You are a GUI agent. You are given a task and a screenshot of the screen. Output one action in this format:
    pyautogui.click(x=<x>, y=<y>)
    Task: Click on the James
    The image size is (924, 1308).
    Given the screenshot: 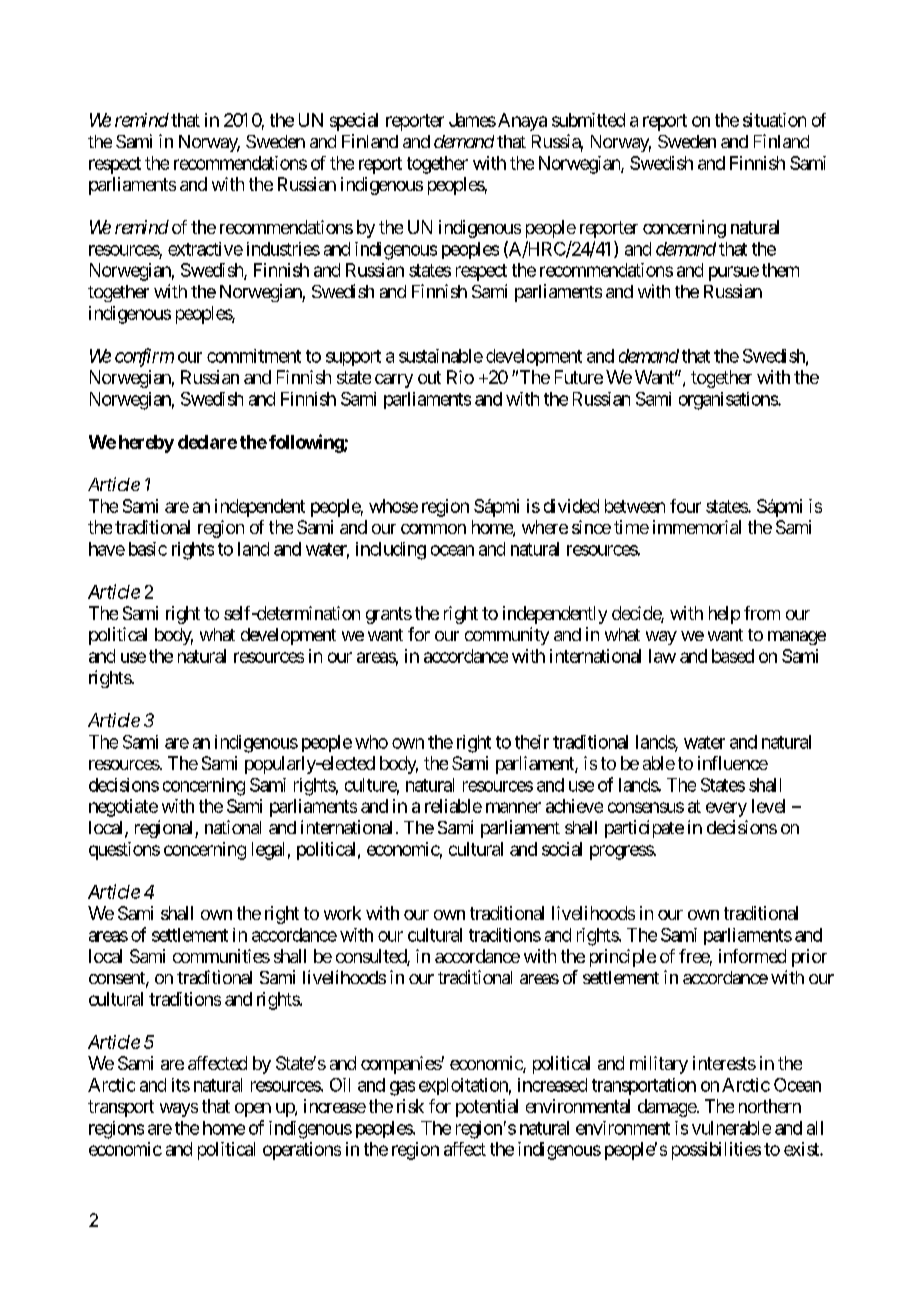 What is the action you would take?
    pyautogui.click(x=472, y=120)
